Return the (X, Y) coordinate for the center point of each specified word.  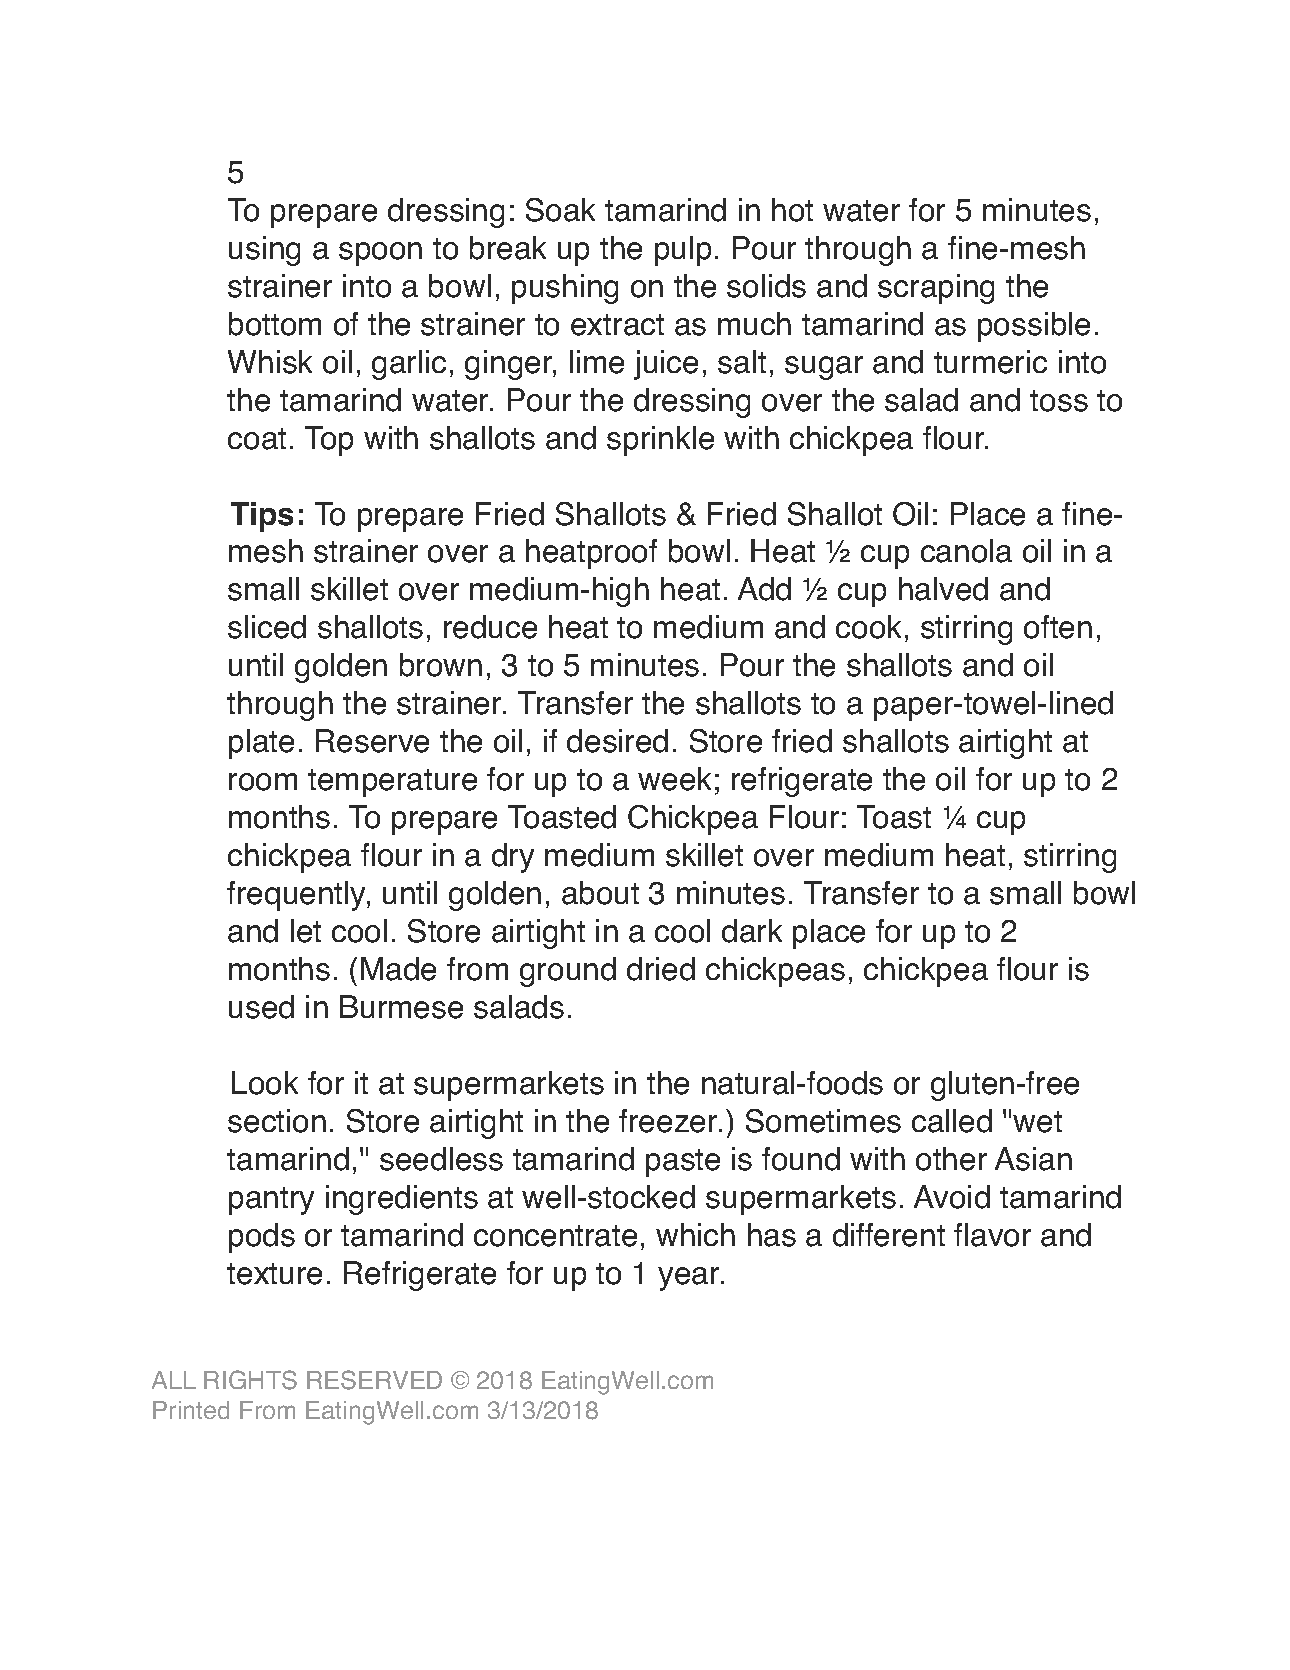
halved (943, 589)
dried (661, 969)
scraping (936, 289)
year (690, 1279)
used (261, 1007)
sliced (267, 627)
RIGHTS (250, 1380)
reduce (490, 627)
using (264, 251)
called (952, 1121)
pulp (683, 251)
